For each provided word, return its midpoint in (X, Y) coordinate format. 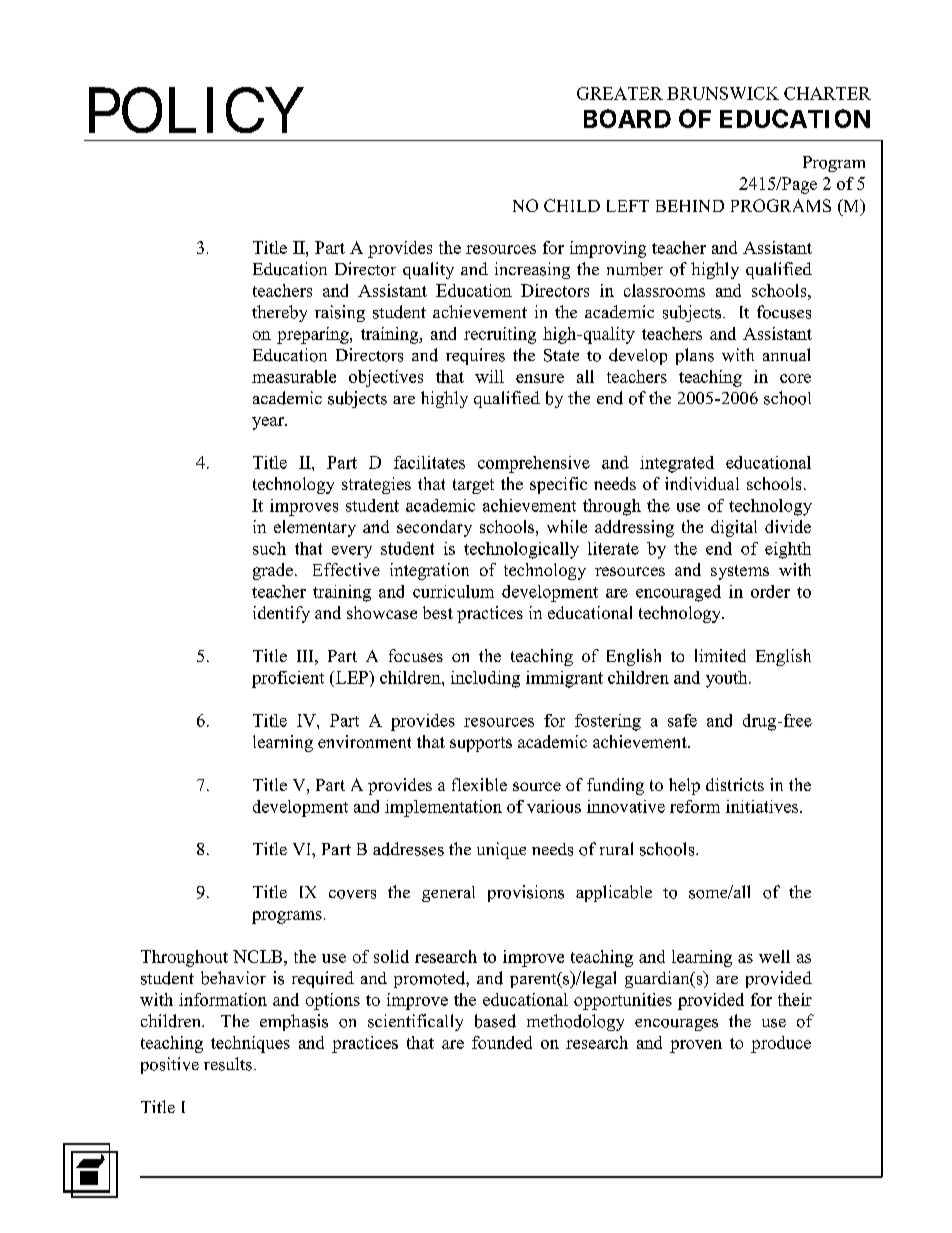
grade (273, 571)
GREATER (620, 93)
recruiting (500, 335)
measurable (294, 376)
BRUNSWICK (723, 93)
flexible (479, 784)
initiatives (763, 806)
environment (364, 741)
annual (786, 355)
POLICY (196, 110)
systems (740, 572)
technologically (521, 550)
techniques (250, 1044)
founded (502, 1042)
